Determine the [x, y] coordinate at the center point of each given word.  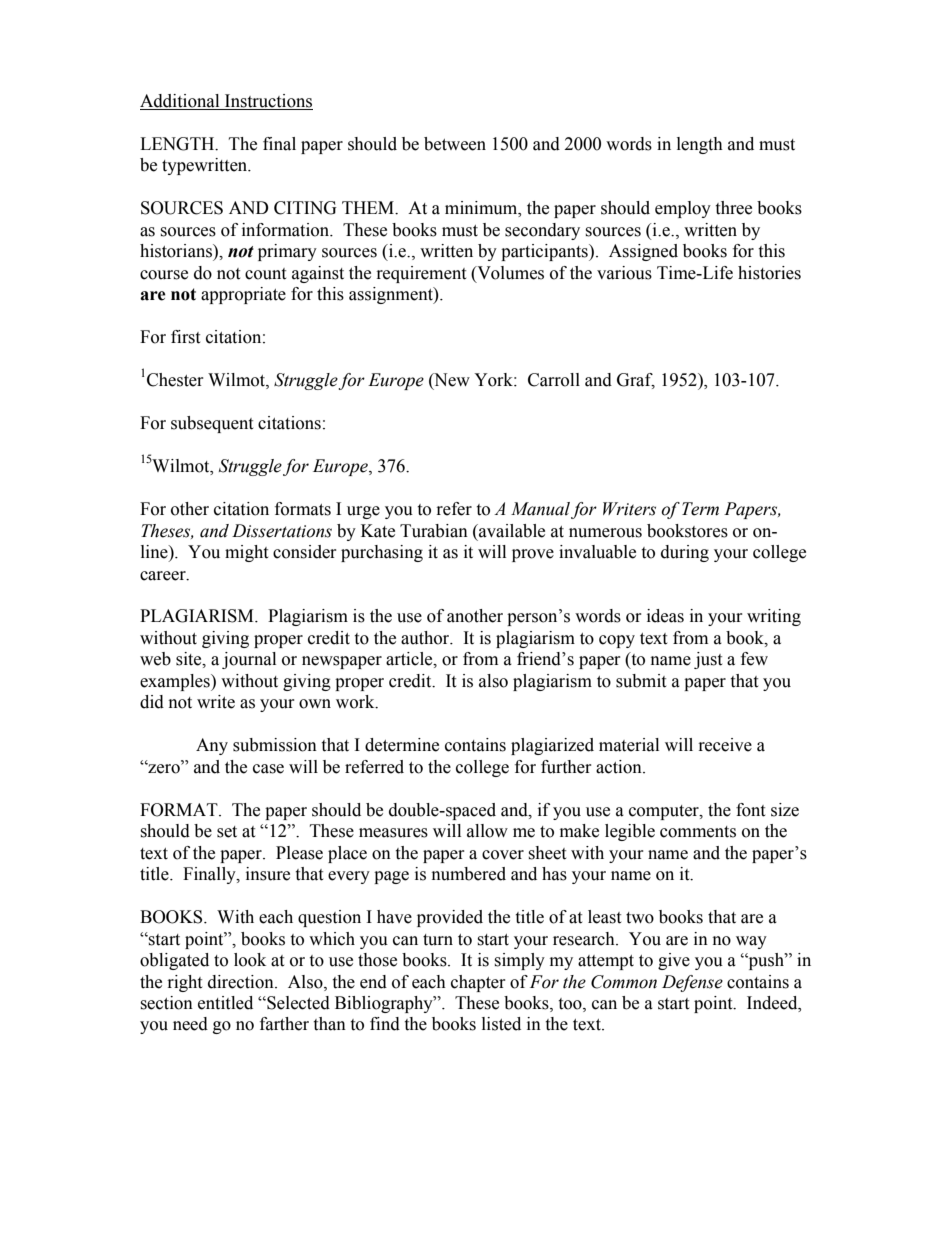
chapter [478, 983]
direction [242, 982]
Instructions [268, 102]
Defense [692, 983]
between [455, 144]
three [733, 208]
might [246, 553]
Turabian [434, 531]
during [685, 553]
